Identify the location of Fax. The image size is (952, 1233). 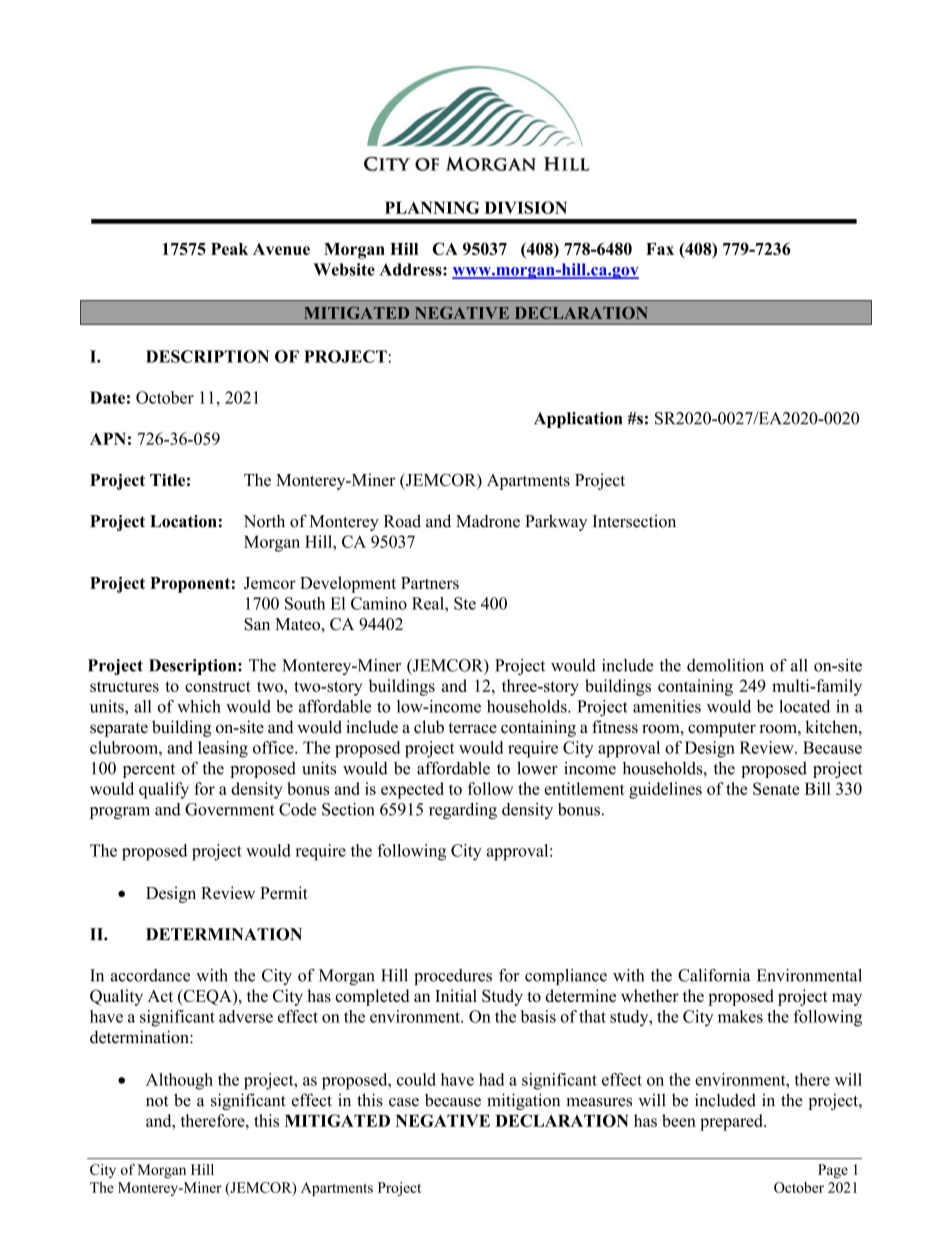
(660, 249).
